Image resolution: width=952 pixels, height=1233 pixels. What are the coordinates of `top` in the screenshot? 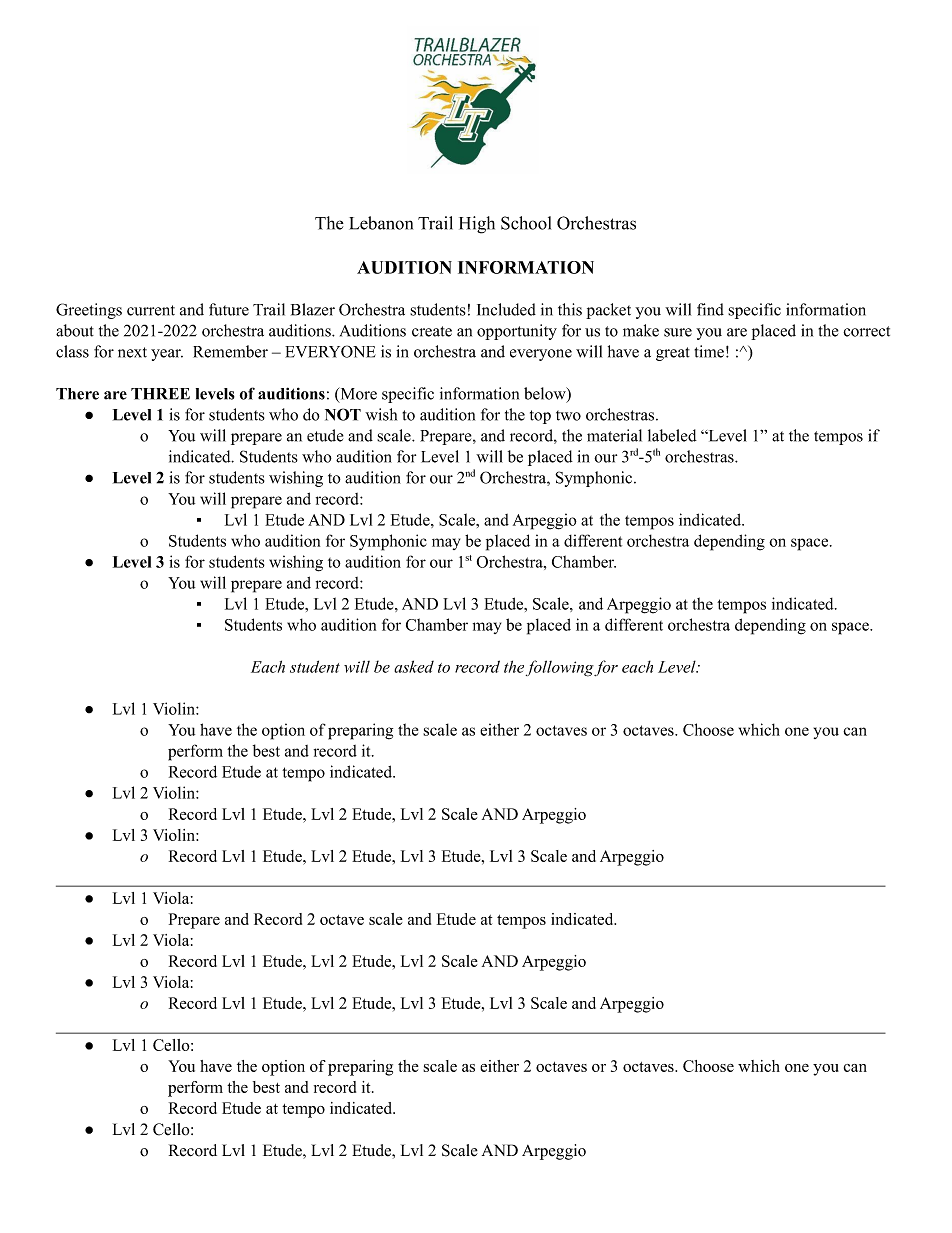 It's located at (540, 417).
